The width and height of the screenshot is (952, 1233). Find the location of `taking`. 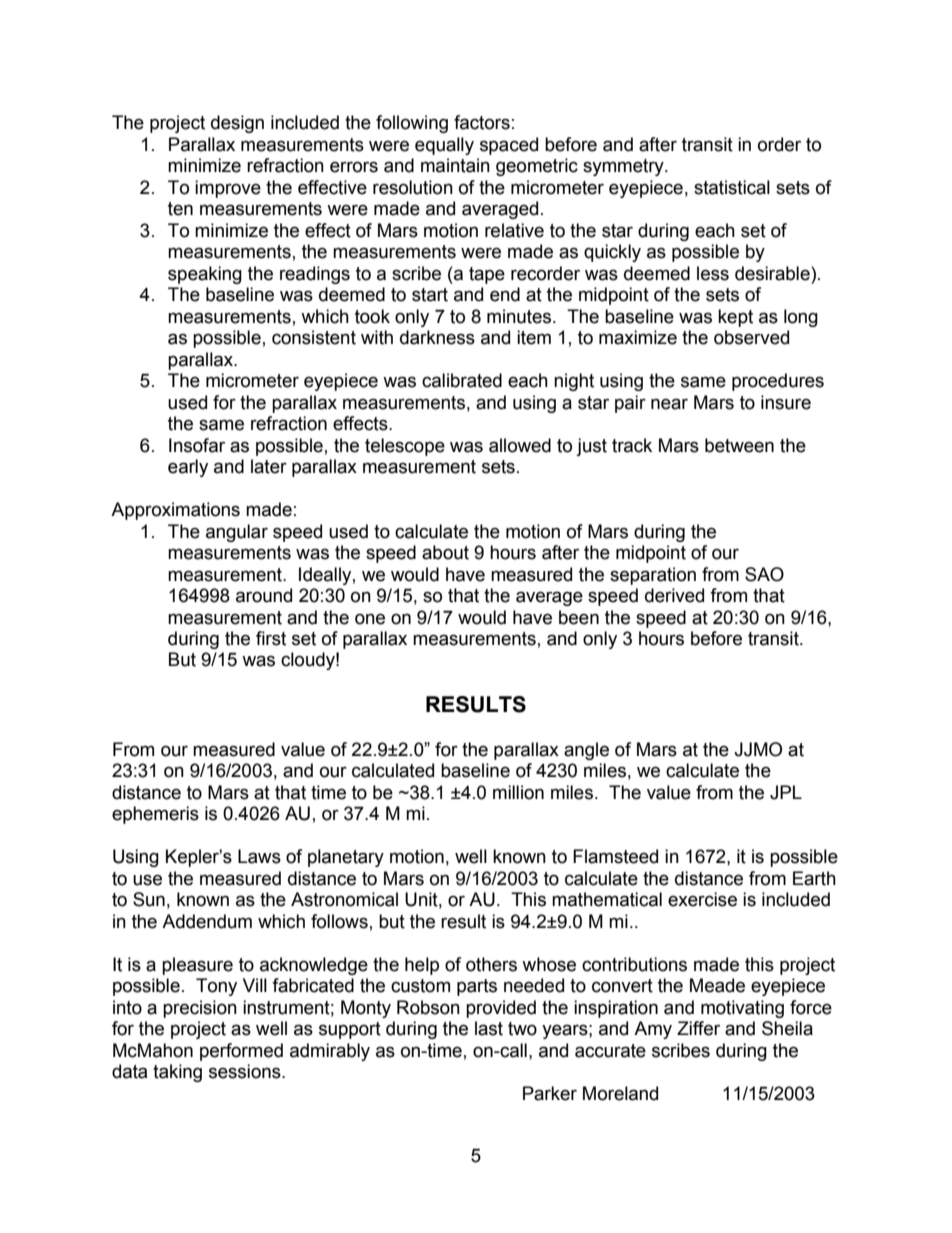

taking is located at coordinates (177, 1073).
